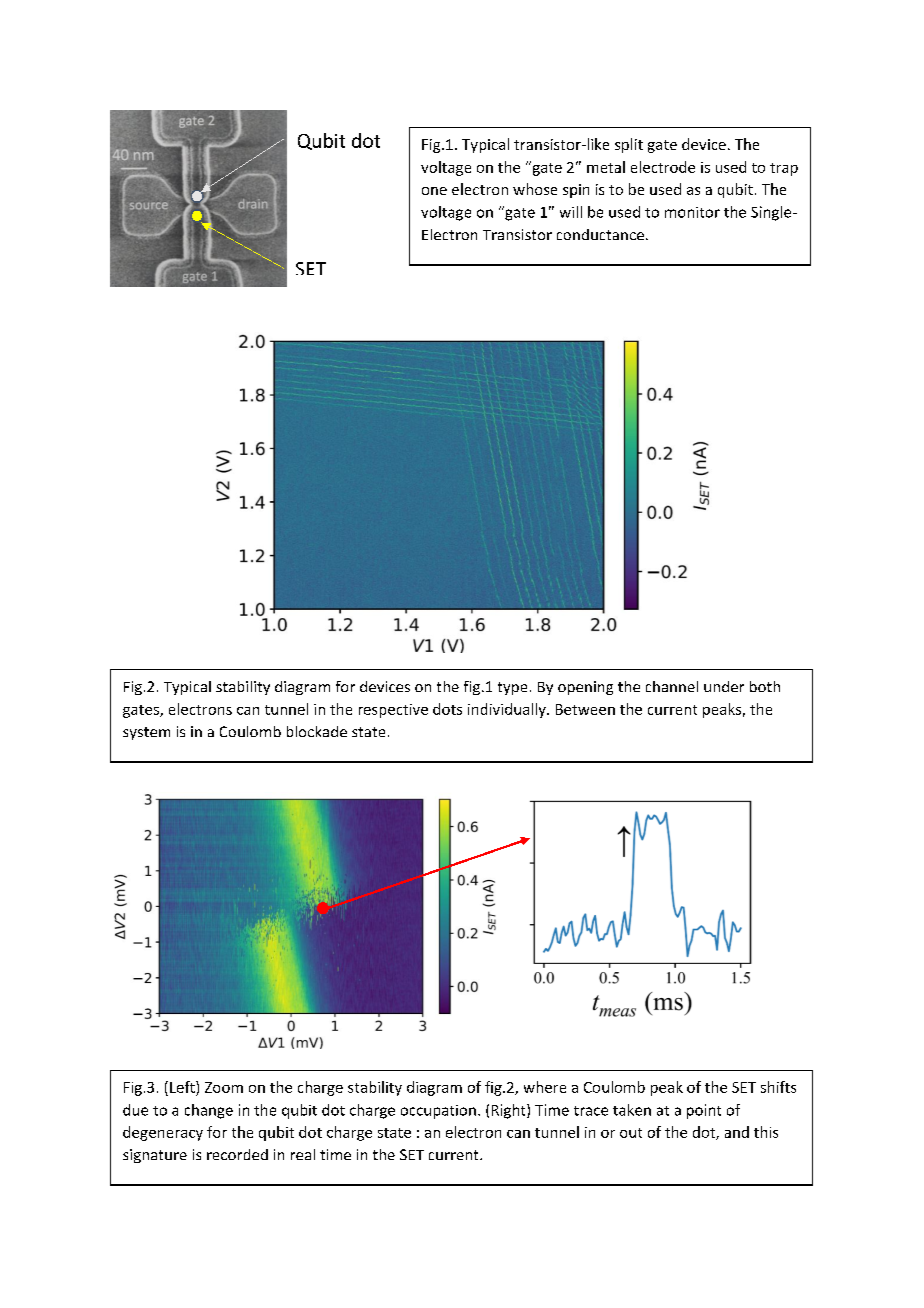 This document has width=924, height=1308. I want to click on type, so click(512, 688).
